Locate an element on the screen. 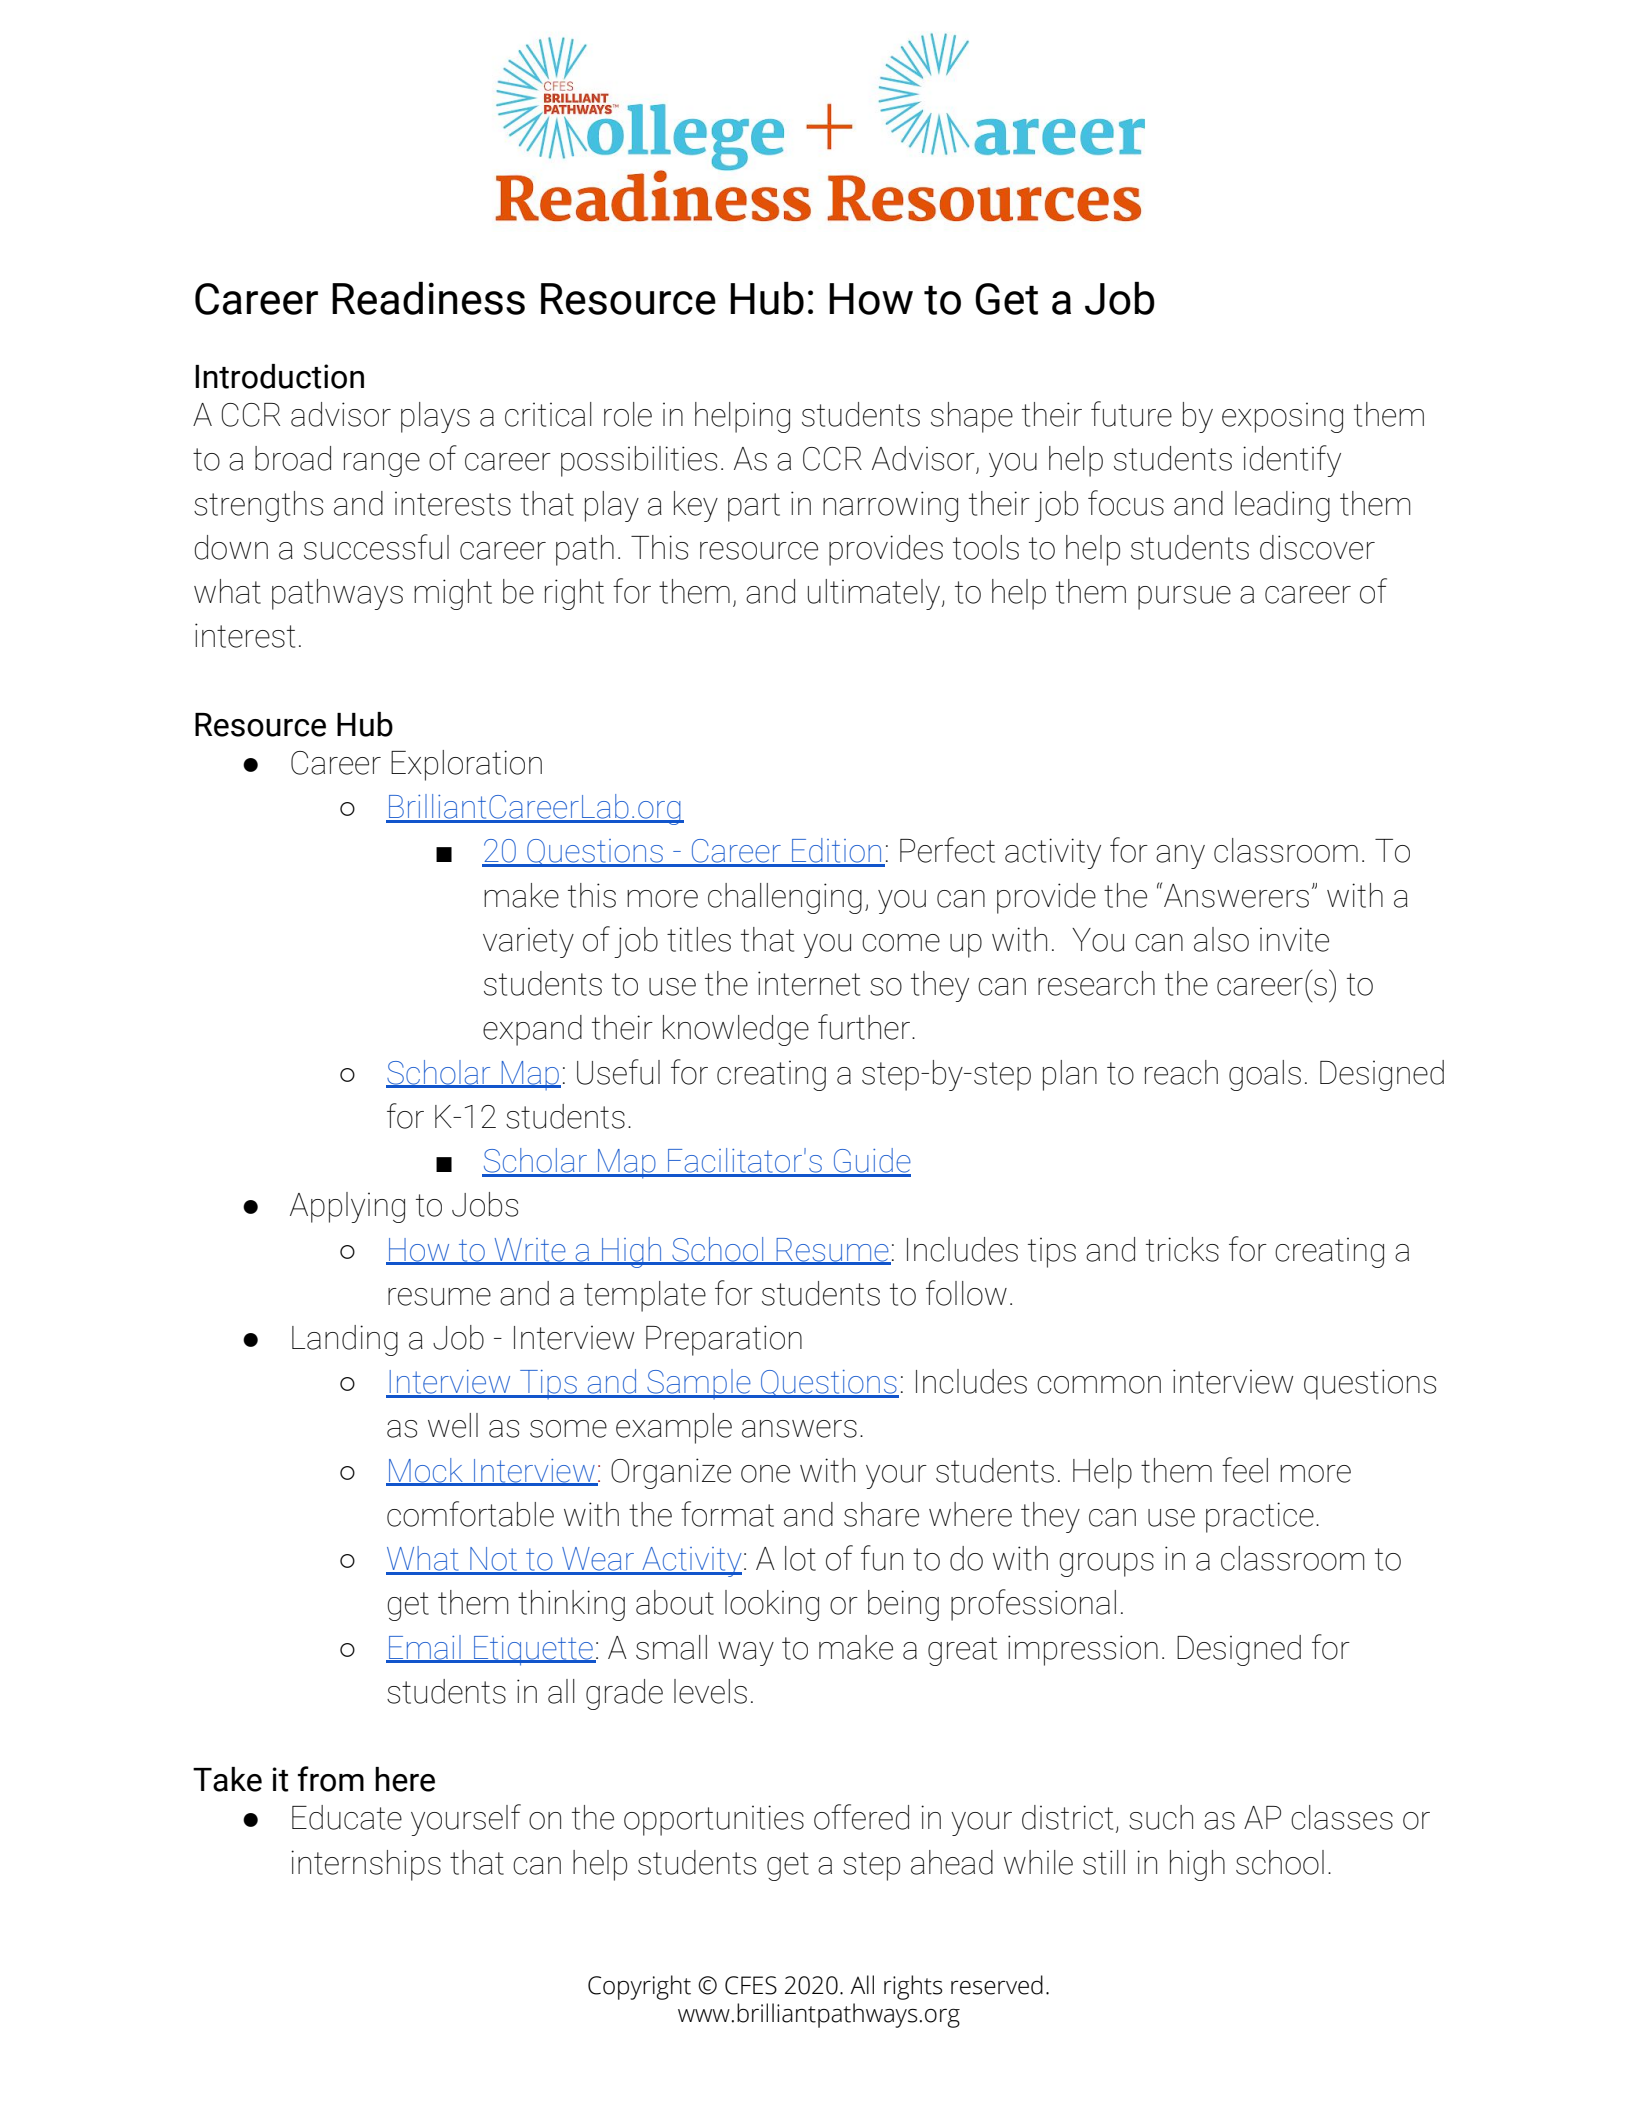 Image resolution: width=1641 pixels, height=2123 pixels. knowledge is located at coordinates (736, 1030).
